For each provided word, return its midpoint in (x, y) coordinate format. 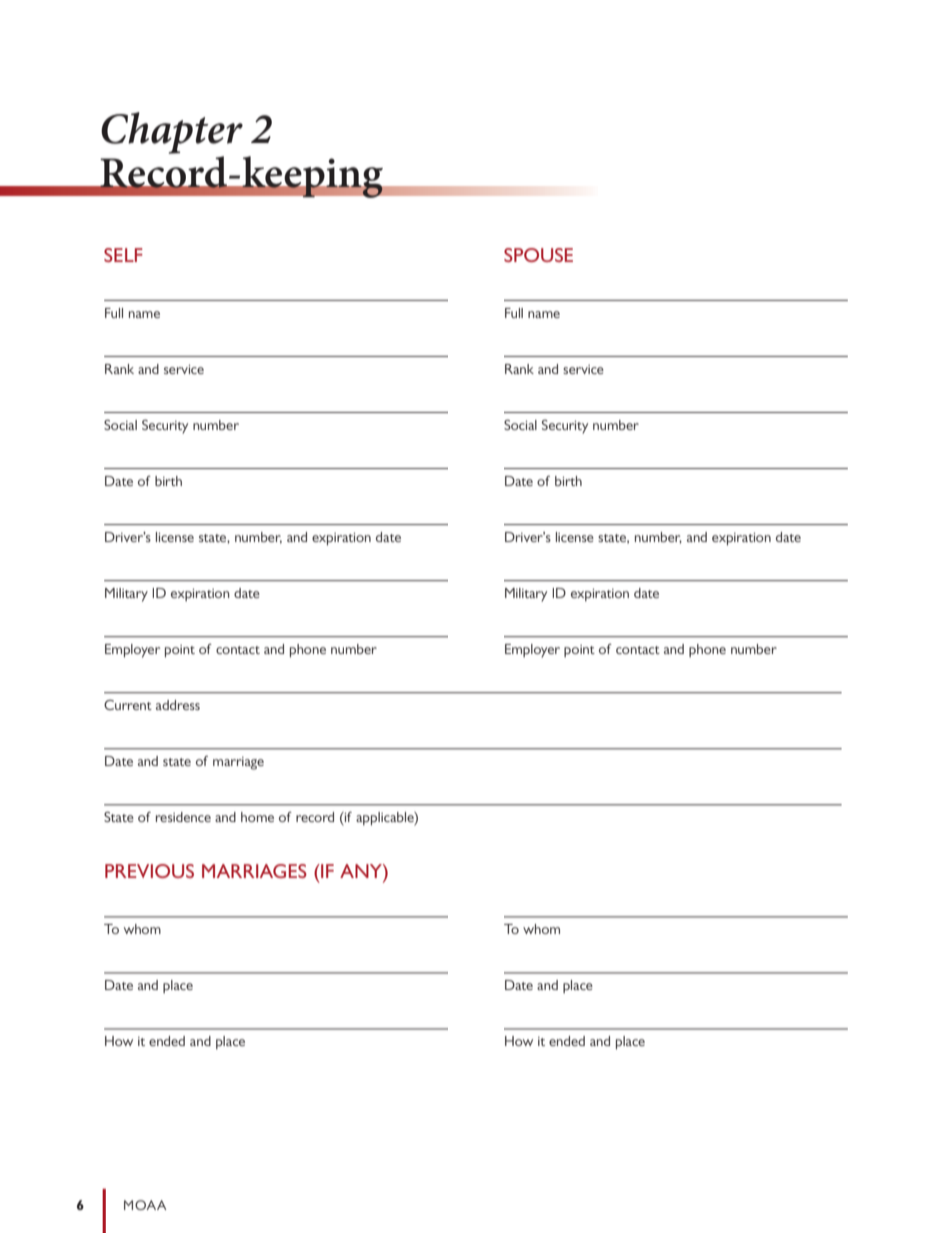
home (257, 817)
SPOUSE (538, 255)
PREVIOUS (149, 871)
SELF (123, 255)
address (178, 705)
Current (128, 705)
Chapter (172, 133)
